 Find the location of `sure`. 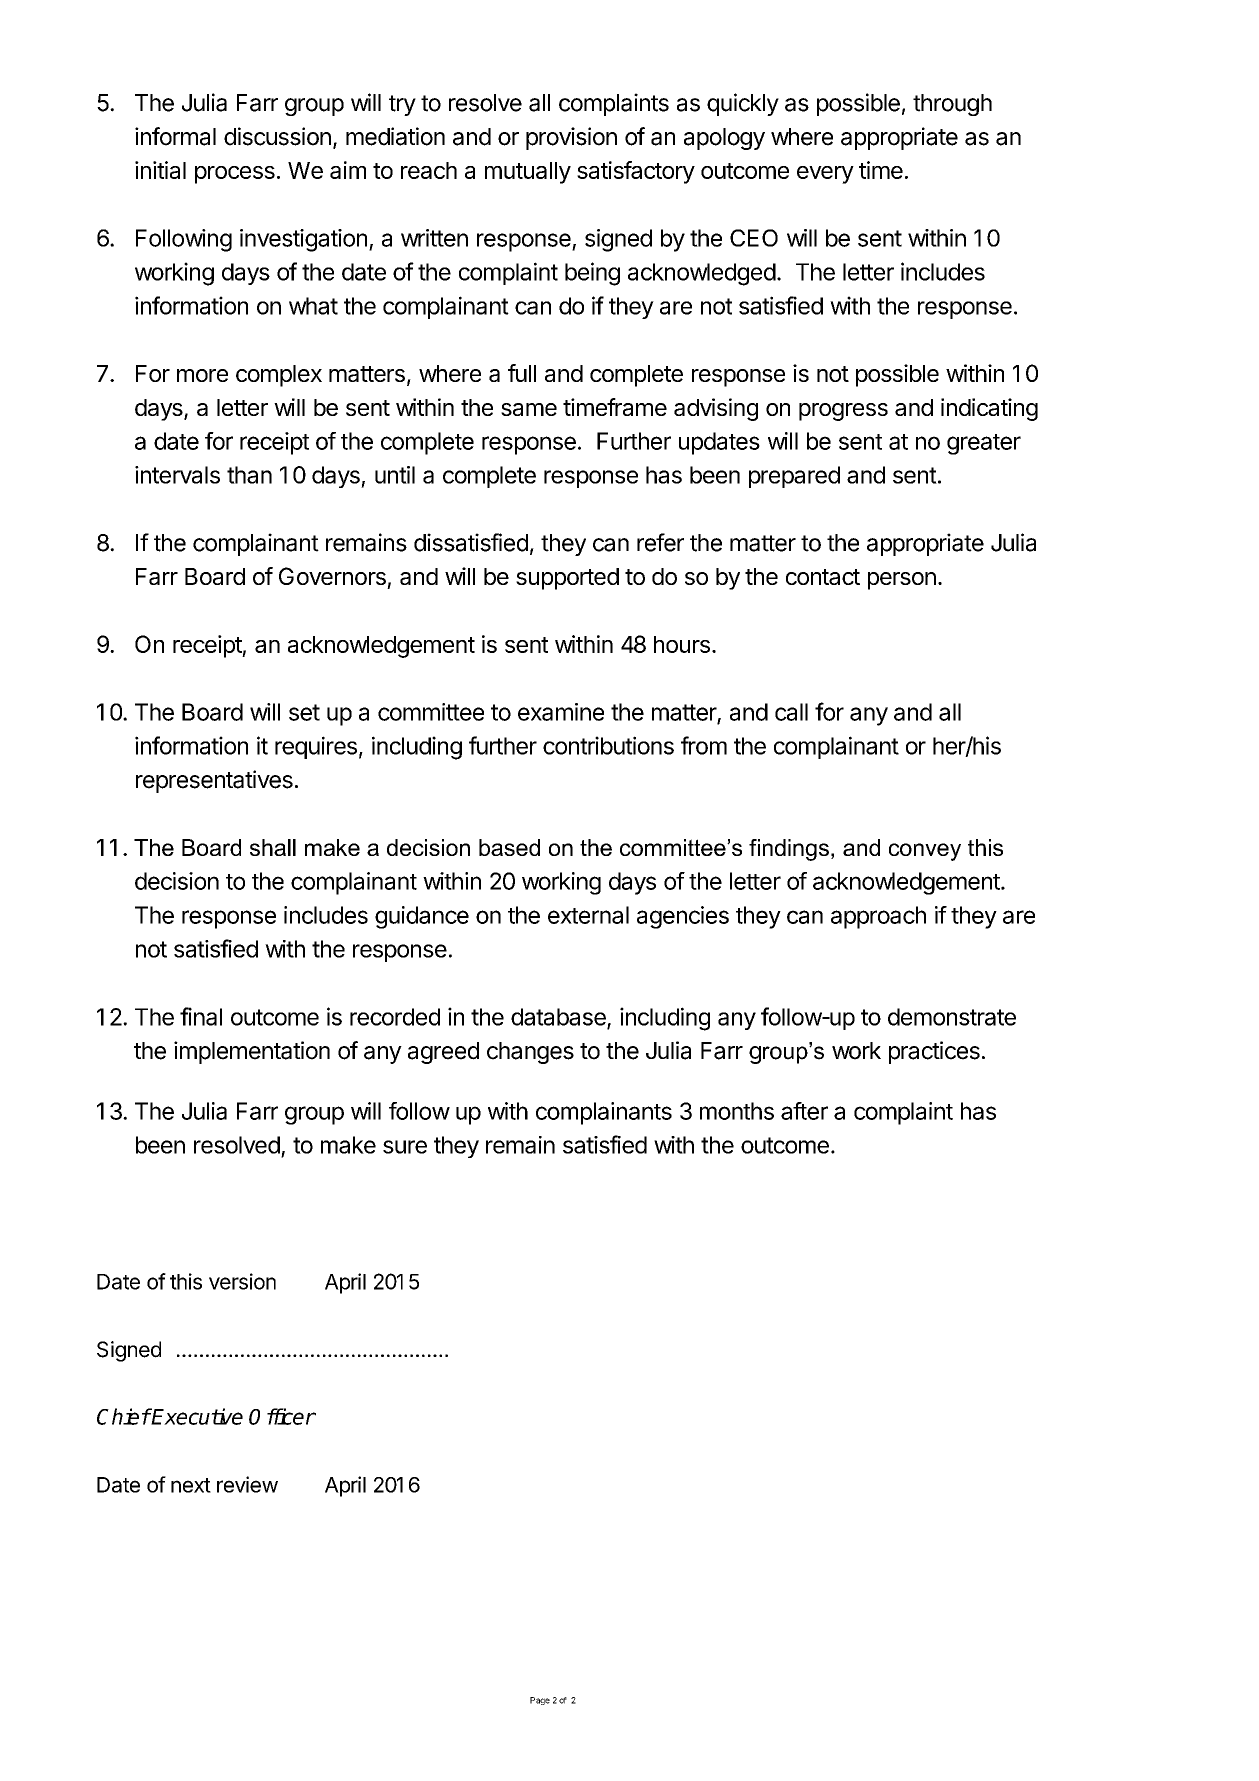

sure is located at coordinates (405, 1147).
